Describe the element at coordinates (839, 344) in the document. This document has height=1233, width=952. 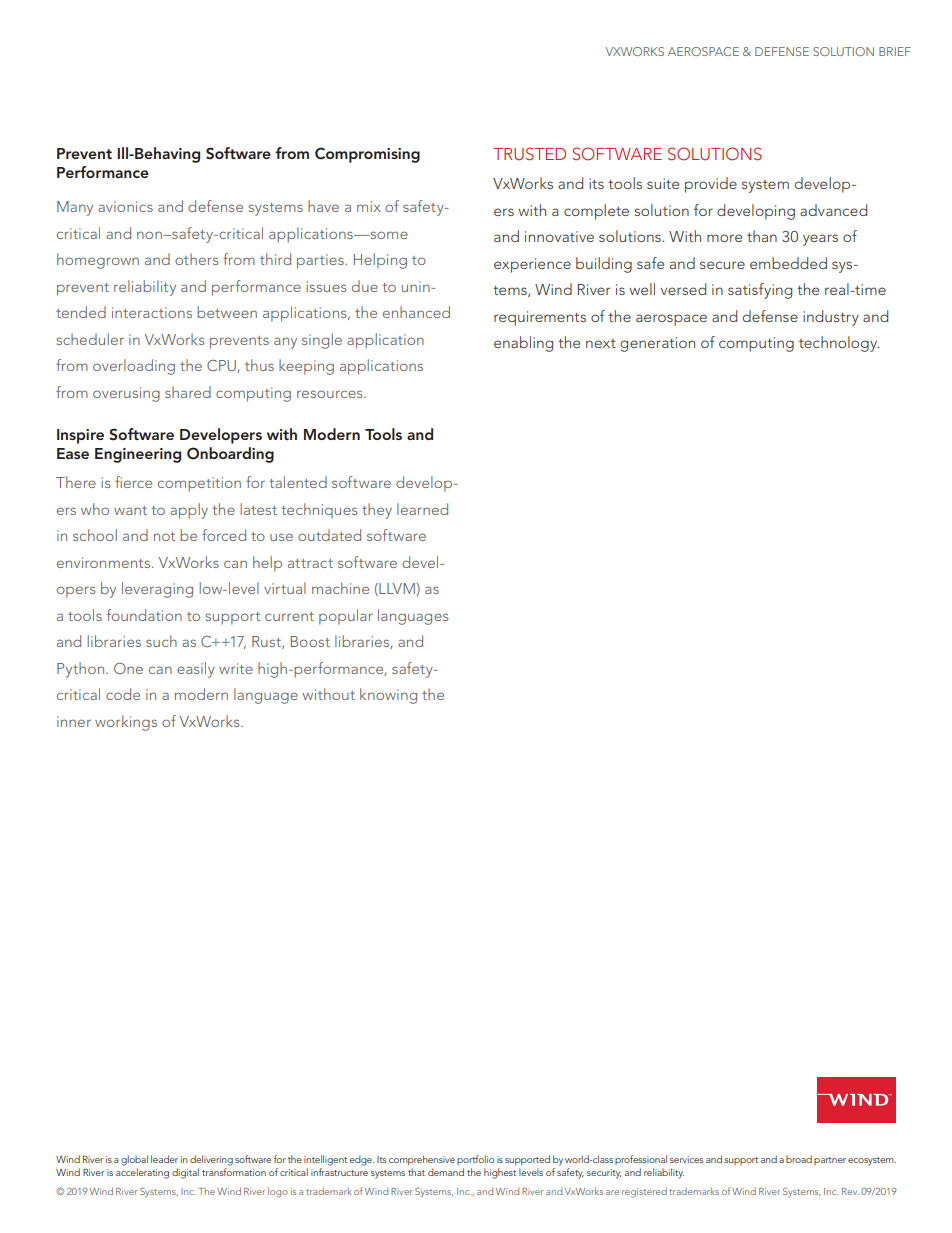
I see `technology` at that location.
